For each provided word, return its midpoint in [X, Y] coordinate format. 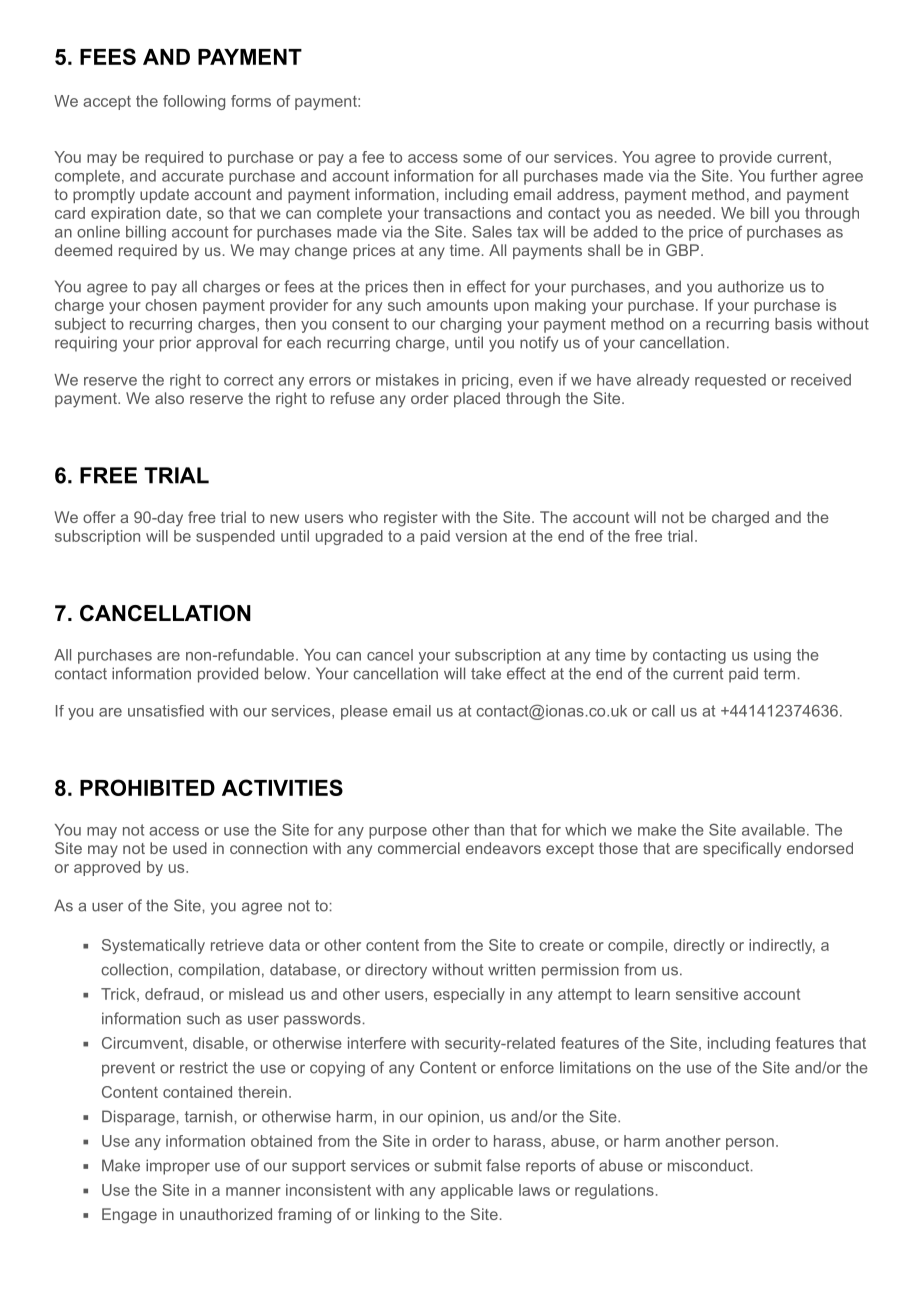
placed [477, 399]
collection [134, 969]
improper [178, 1167]
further [794, 175]
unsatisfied [166, 711]
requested [730, 381]
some [482, 158]
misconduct [708, 1165]
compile [636, 946]
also [169, 398]
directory [396, 971]
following [194, 102]
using [772, 656]
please [364, 712]
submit [458, 1165]
